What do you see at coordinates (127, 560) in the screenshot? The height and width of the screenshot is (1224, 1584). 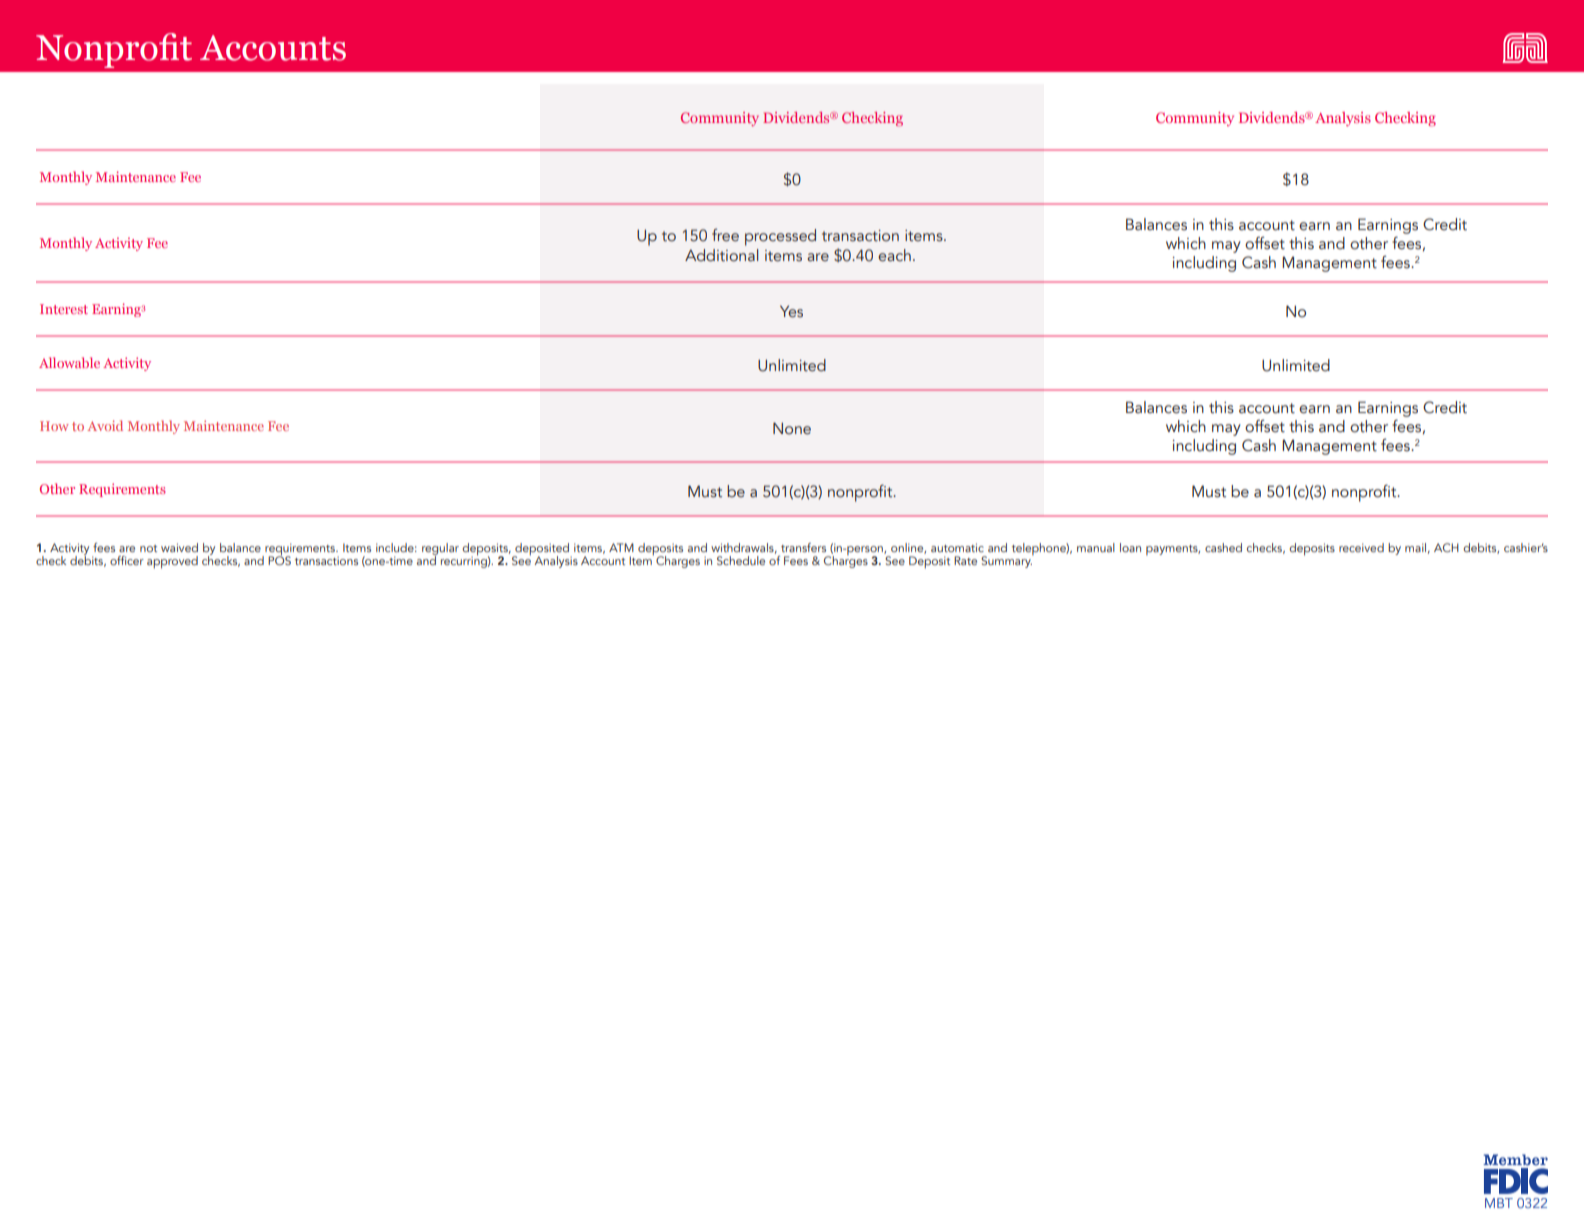 I see `officer` at bounding box center [127, 560].
